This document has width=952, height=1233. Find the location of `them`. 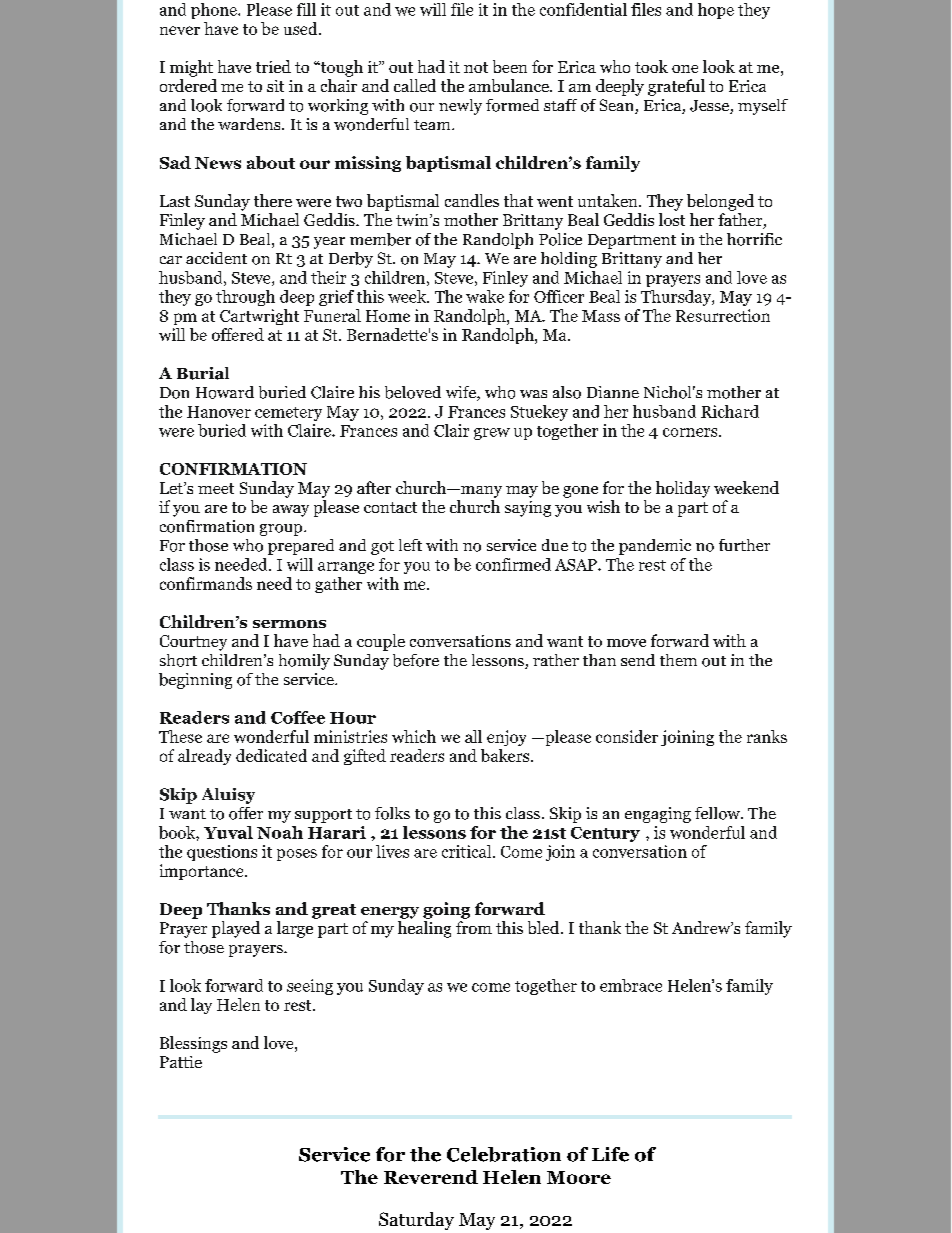

them is located at coordinates (678, 660).
